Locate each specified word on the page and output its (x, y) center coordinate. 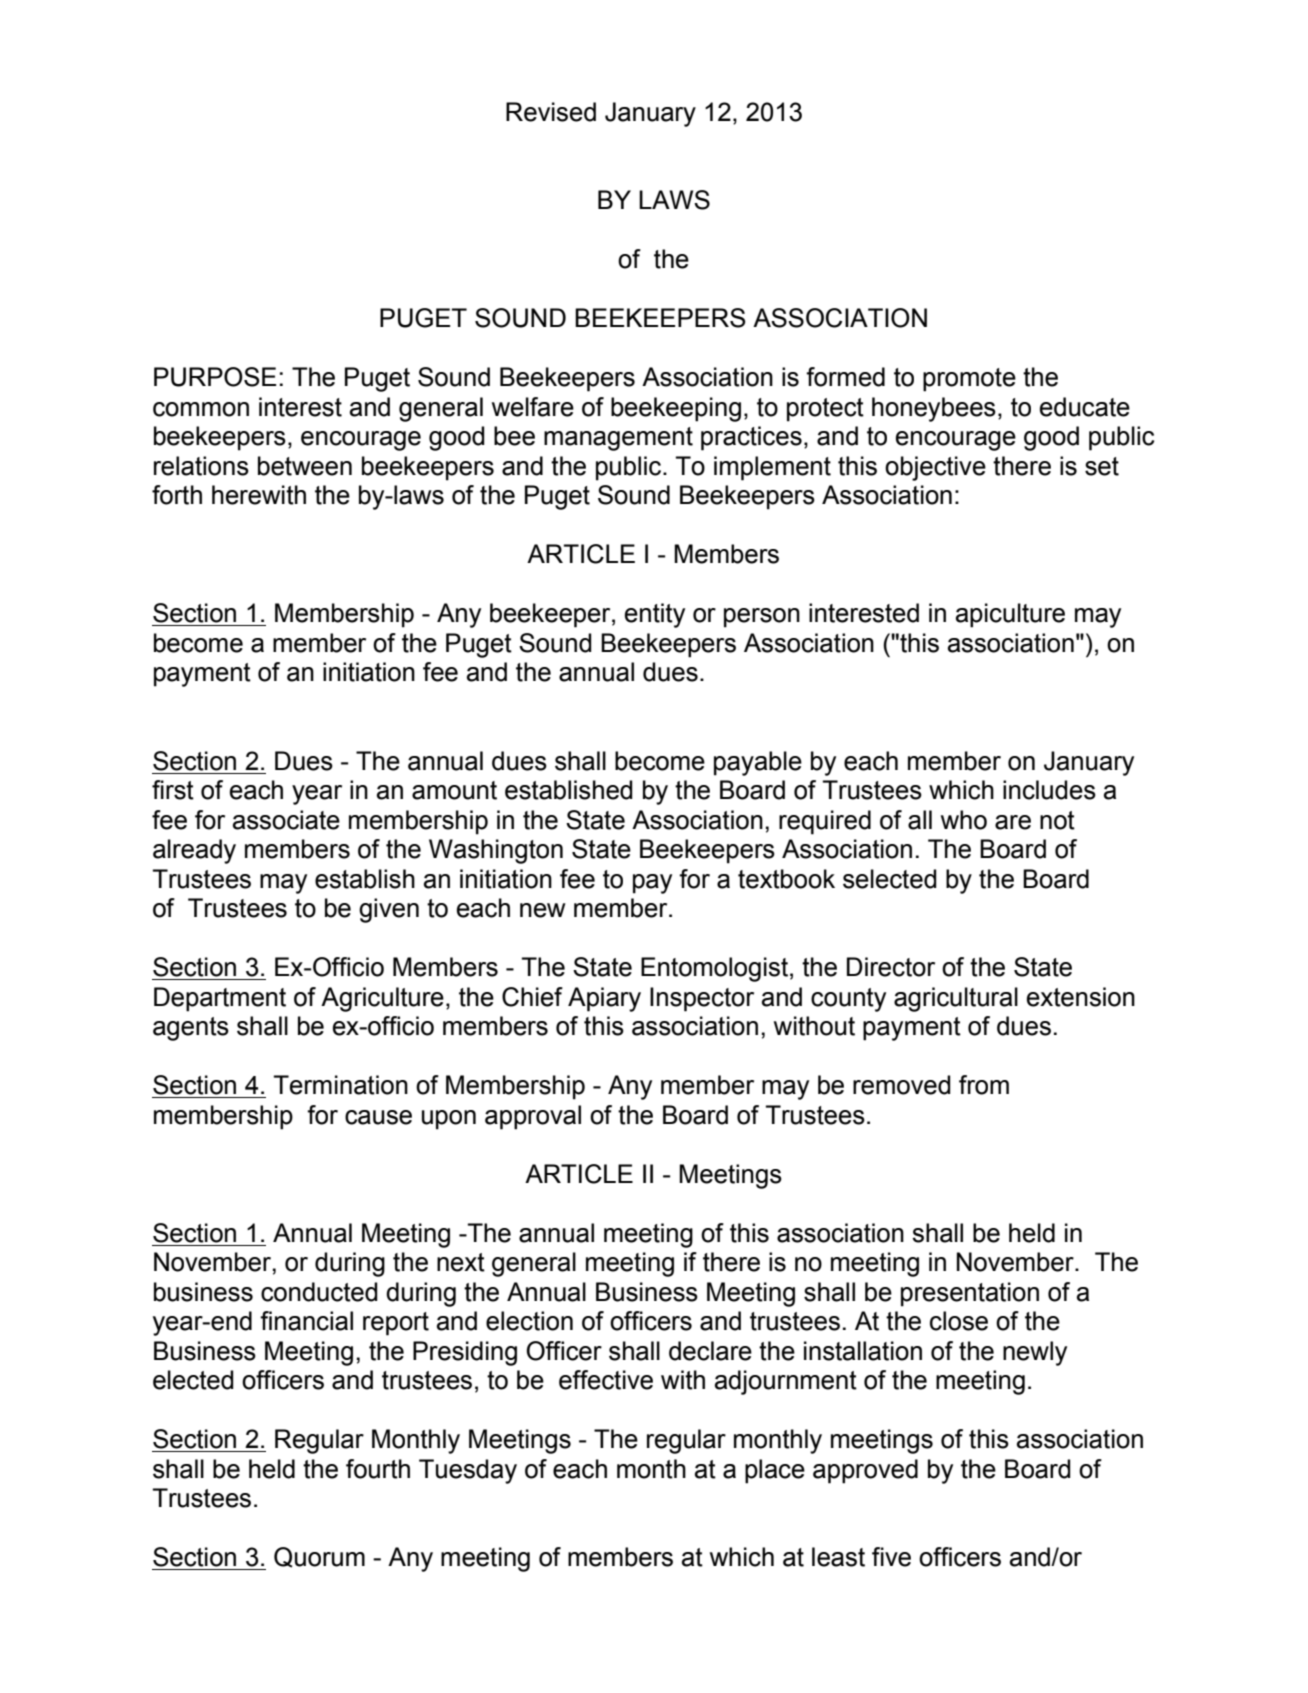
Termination (340, 1085)
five (891, 1557)
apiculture (1010, 615)
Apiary (604, 999)
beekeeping (676, 409)
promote (969, 380)
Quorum (319, 1557)
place (775, 1471)
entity (655, 615)
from (984, 1085)
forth (177, 495)
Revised (551, 112)
